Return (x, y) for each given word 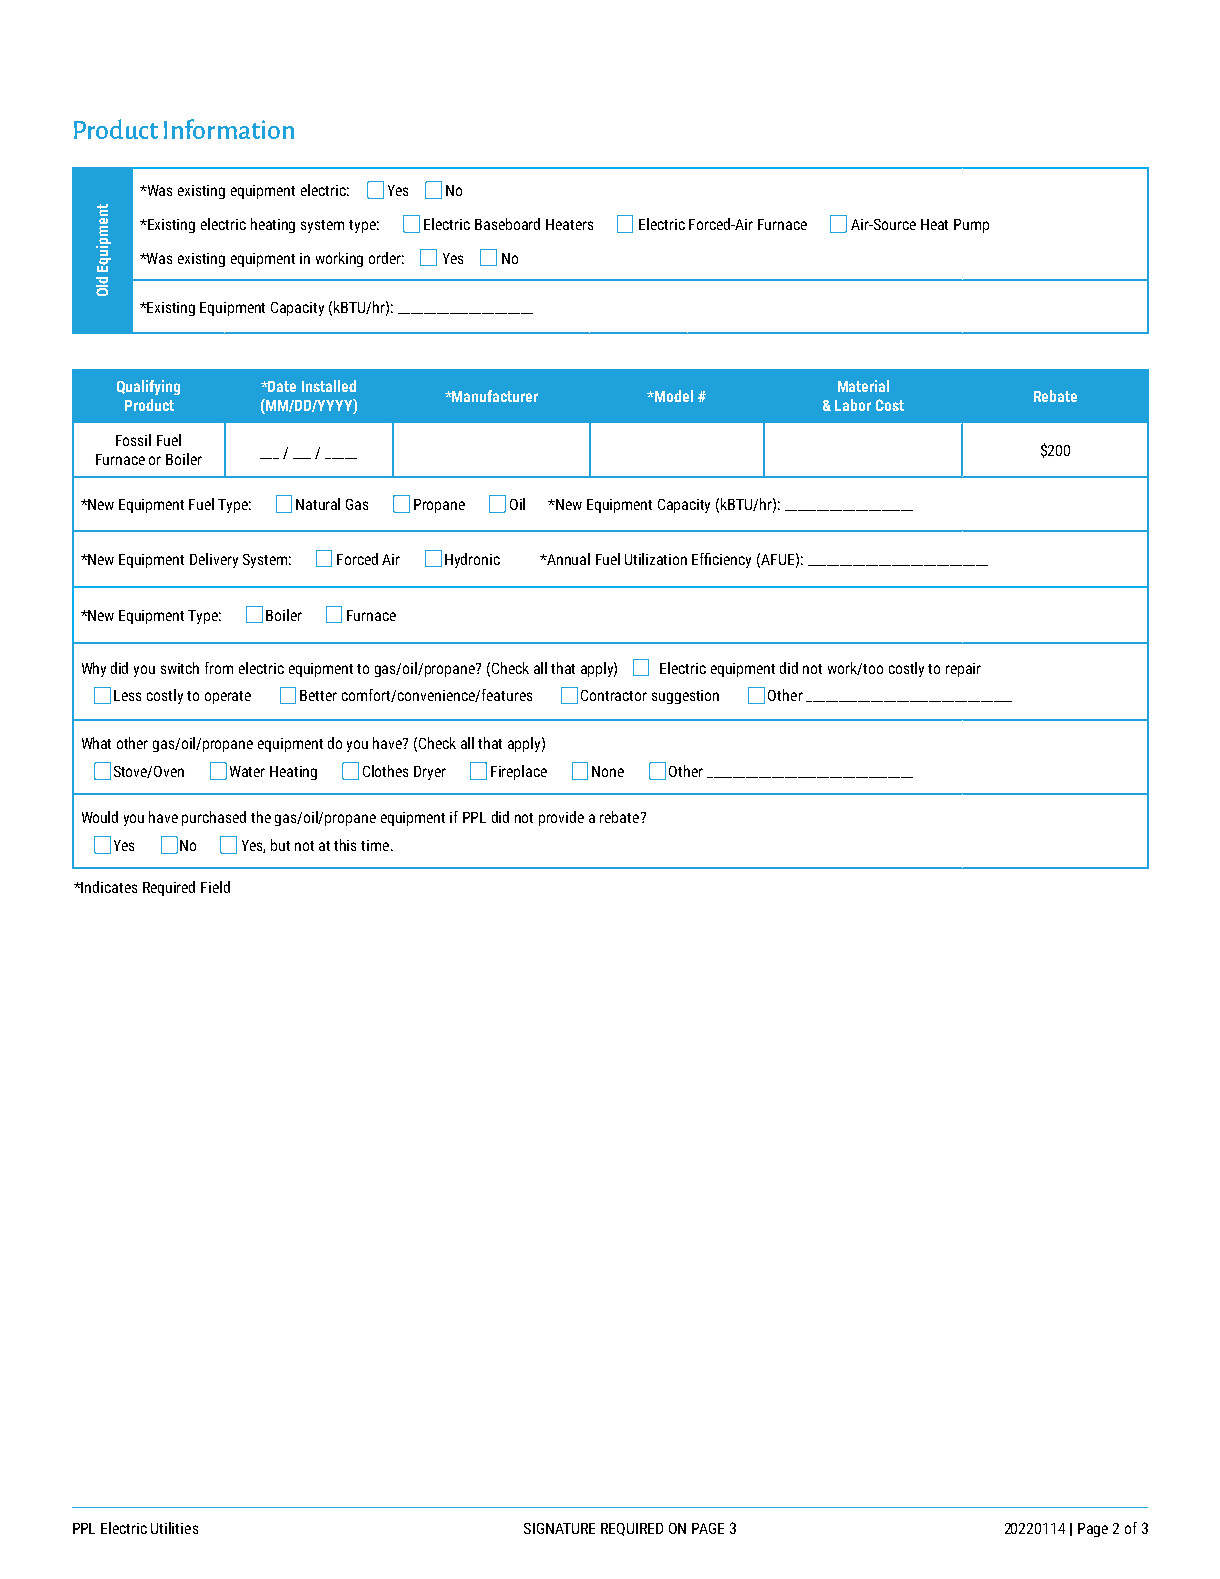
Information (229, 129)
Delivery (214, 560)
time (376, 845)
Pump (971, 226)
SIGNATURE (559, 1528)
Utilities (174, 1528)
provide (561, 818)
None (608, 771)
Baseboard (507, 224)
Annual (568, 559)
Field (215, 887)
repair (963, 670)
